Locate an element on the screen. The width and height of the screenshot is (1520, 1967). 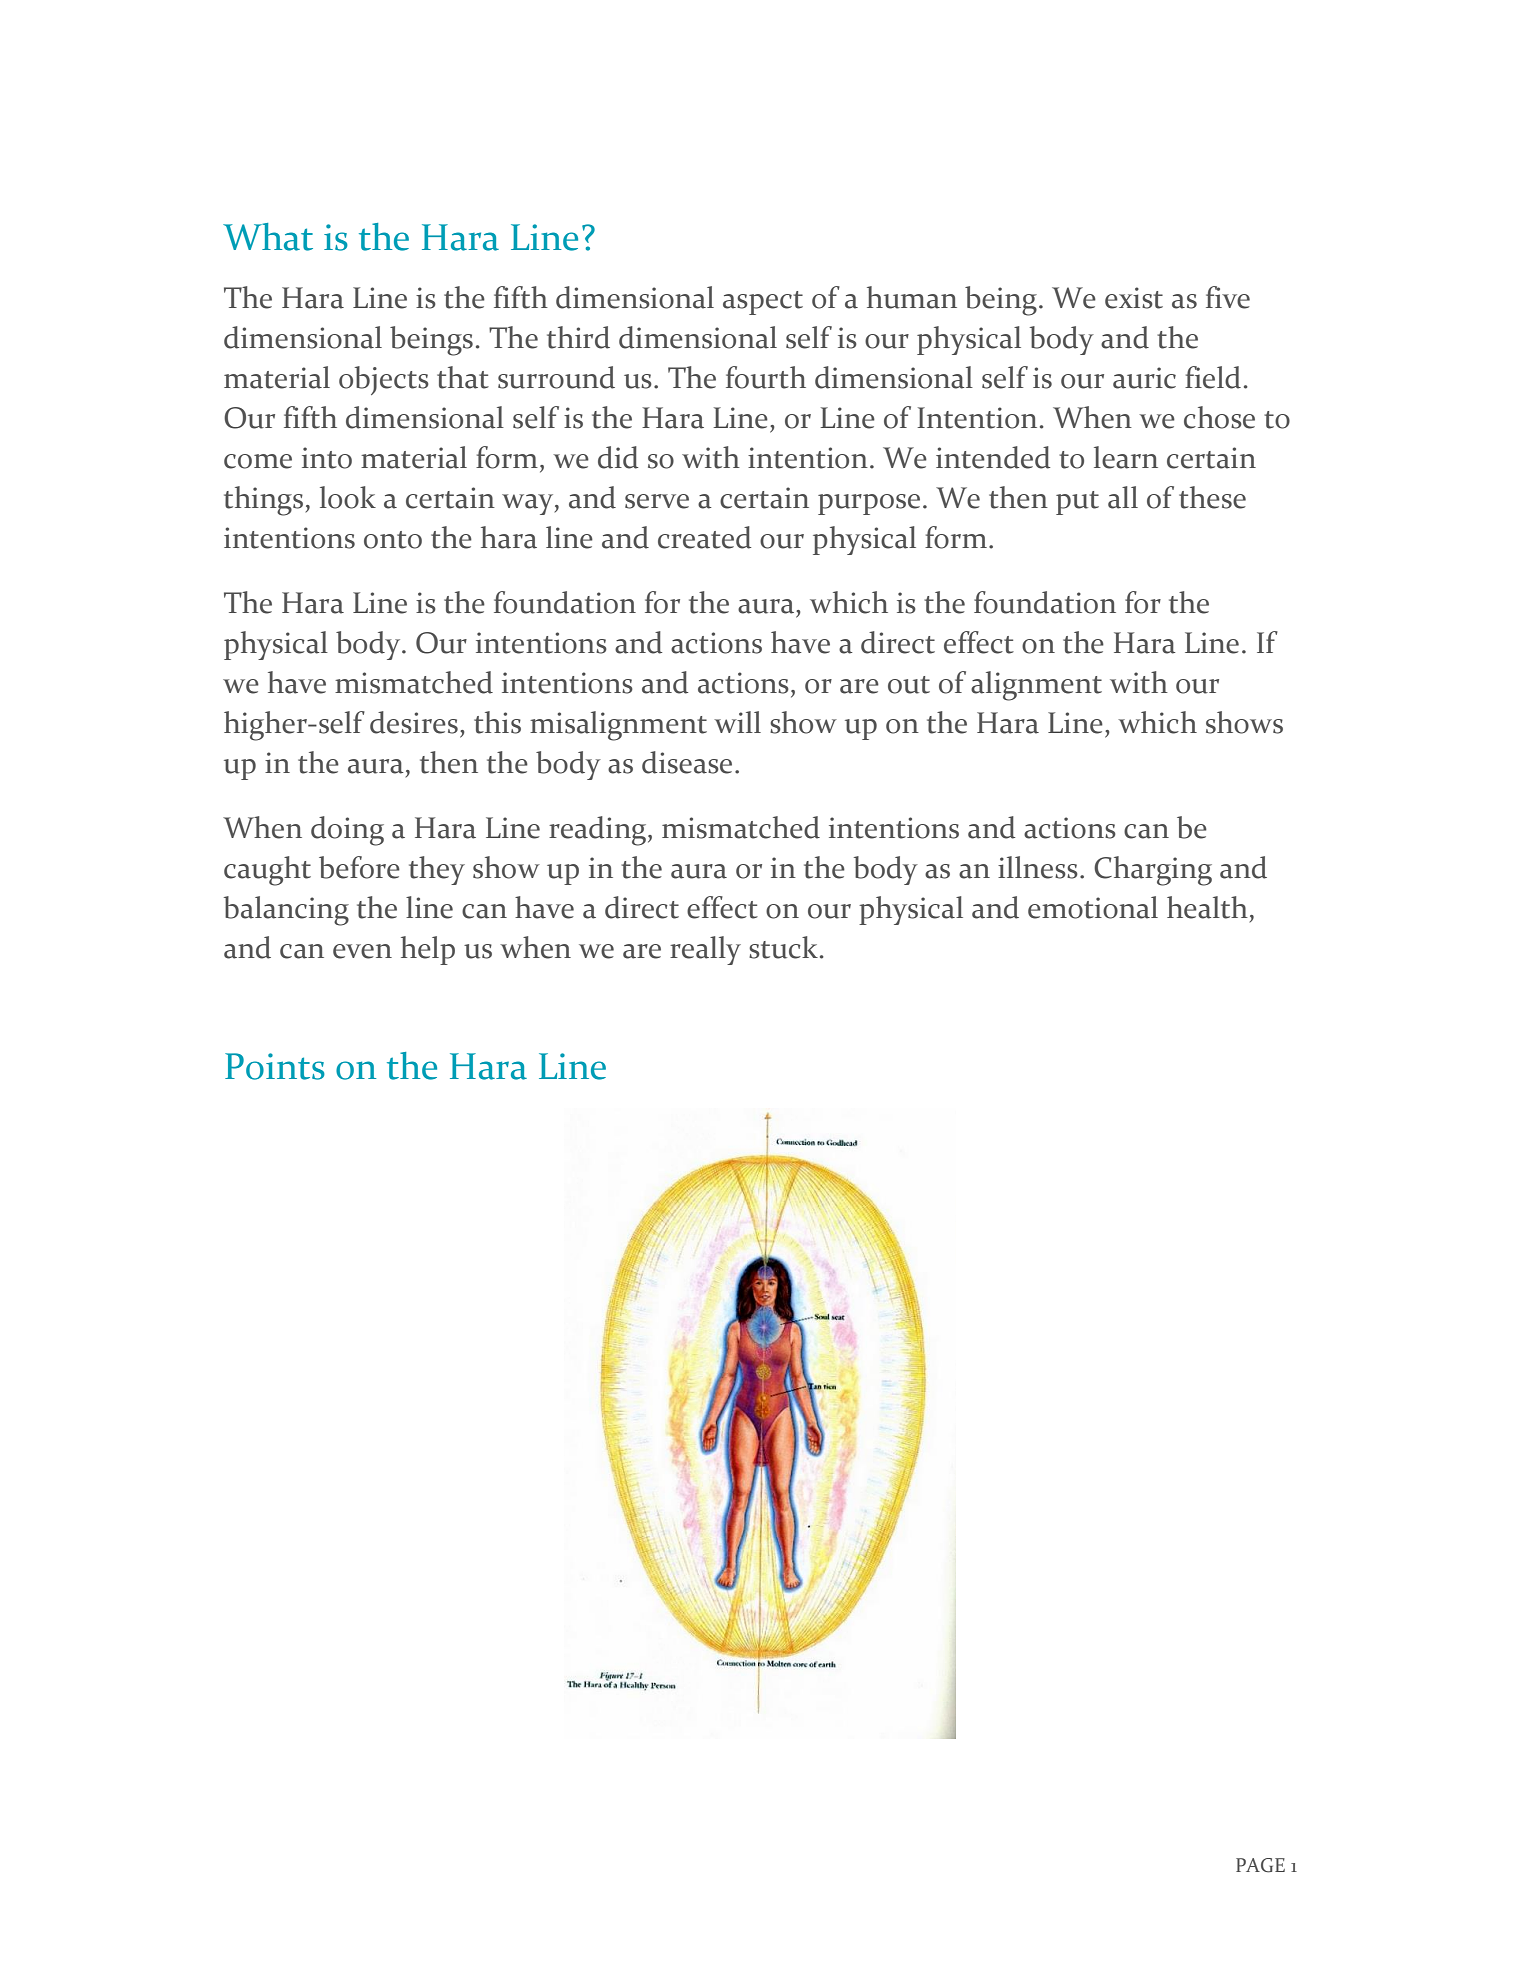
aspect is located at coordinates (763, 303).
